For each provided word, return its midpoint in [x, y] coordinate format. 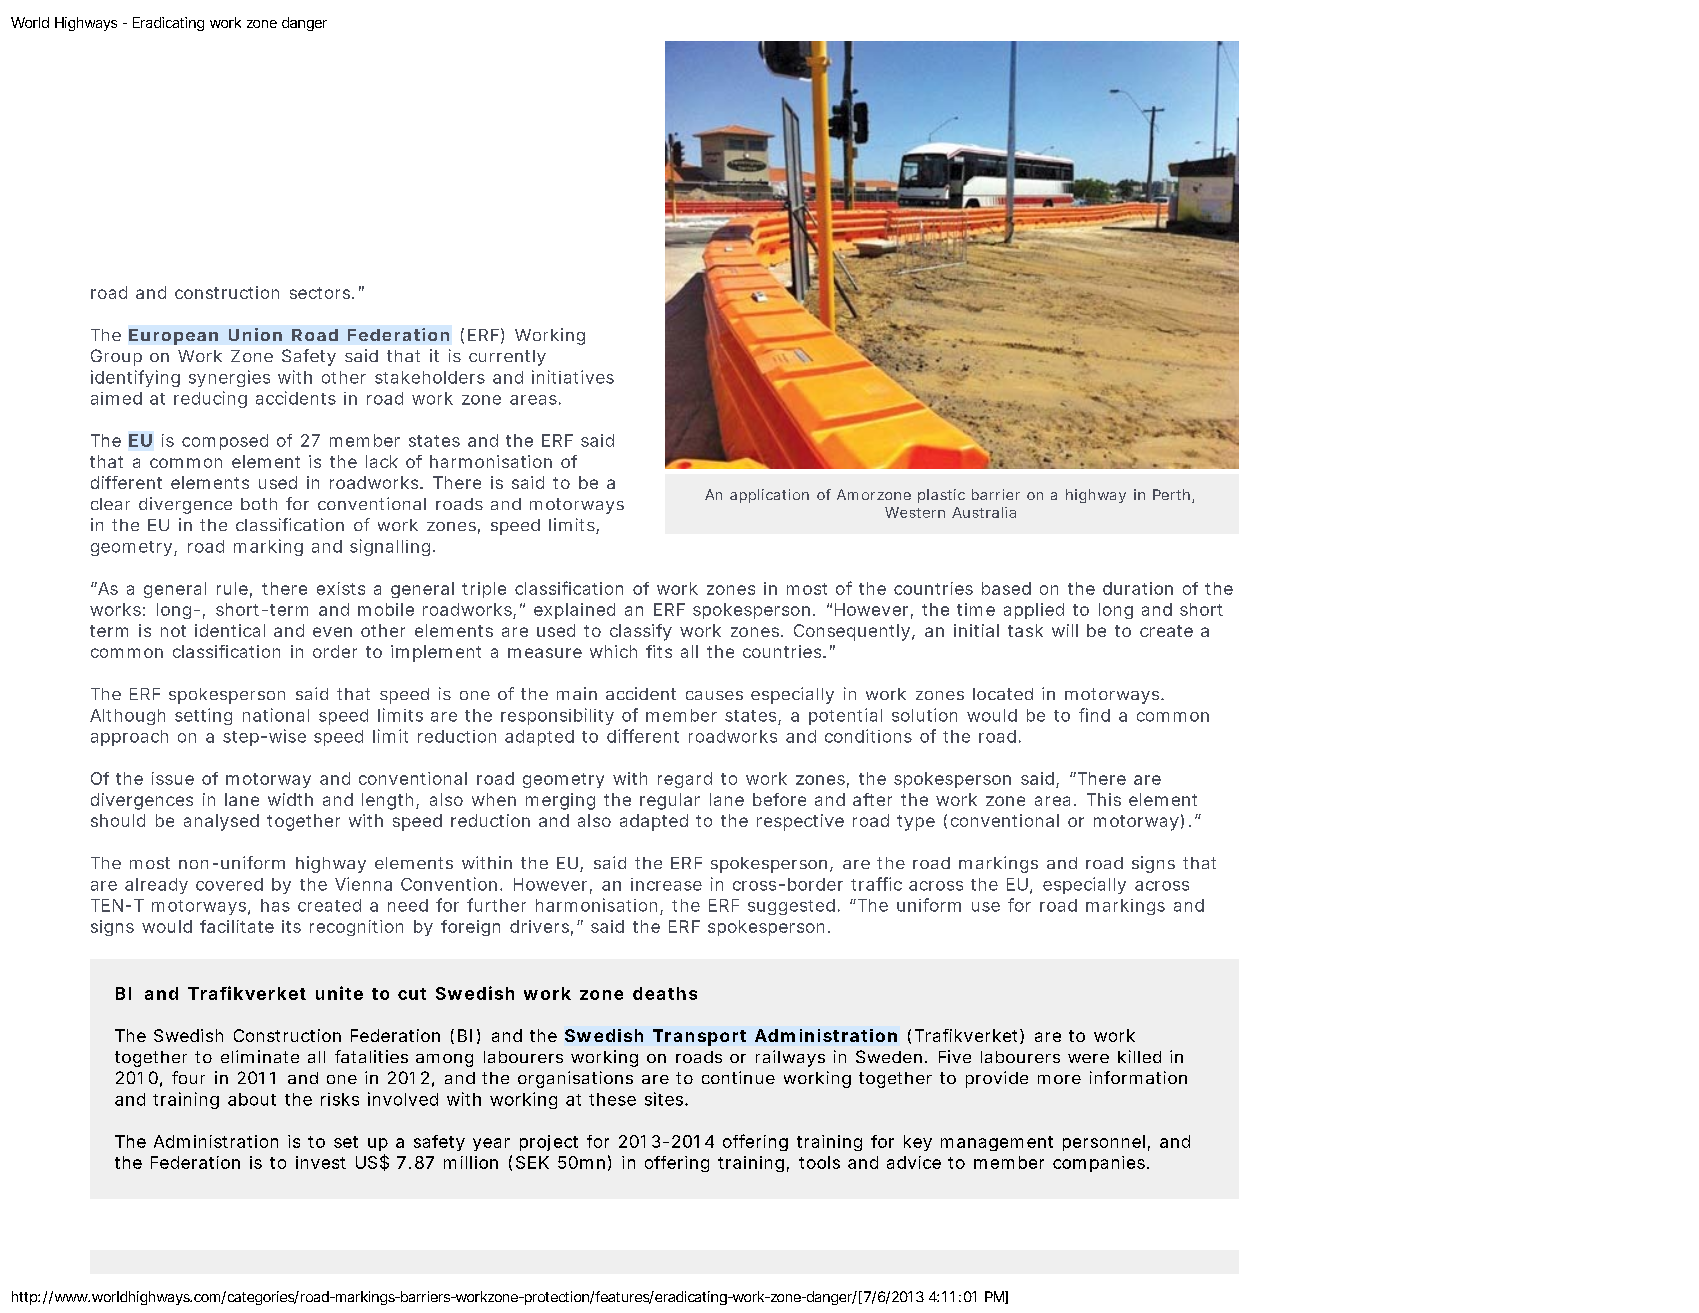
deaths [665, 993]
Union [255, 334]
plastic [941, 496]
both [259, 504]
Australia [984, 512]
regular [670, 801]
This [1104, 799]
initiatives [573, 377]
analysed [221, 822]
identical [230, 630]
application [769, 496]
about [252, 1099]
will [1065, 630]
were [1088, 1058]
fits [659, 651]
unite [339, 993]
